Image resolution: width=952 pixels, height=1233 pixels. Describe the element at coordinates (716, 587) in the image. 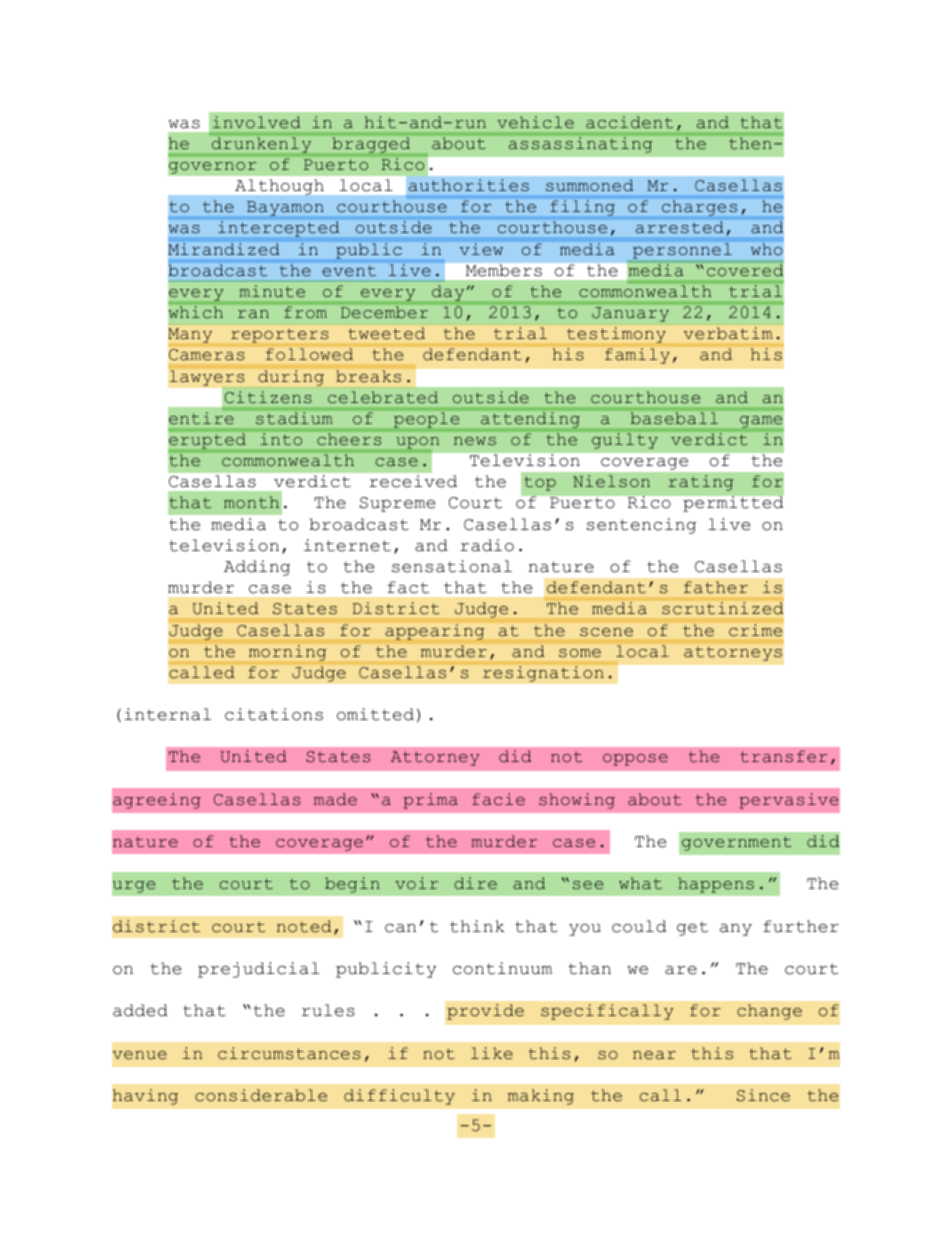

I see `father` at that location.
